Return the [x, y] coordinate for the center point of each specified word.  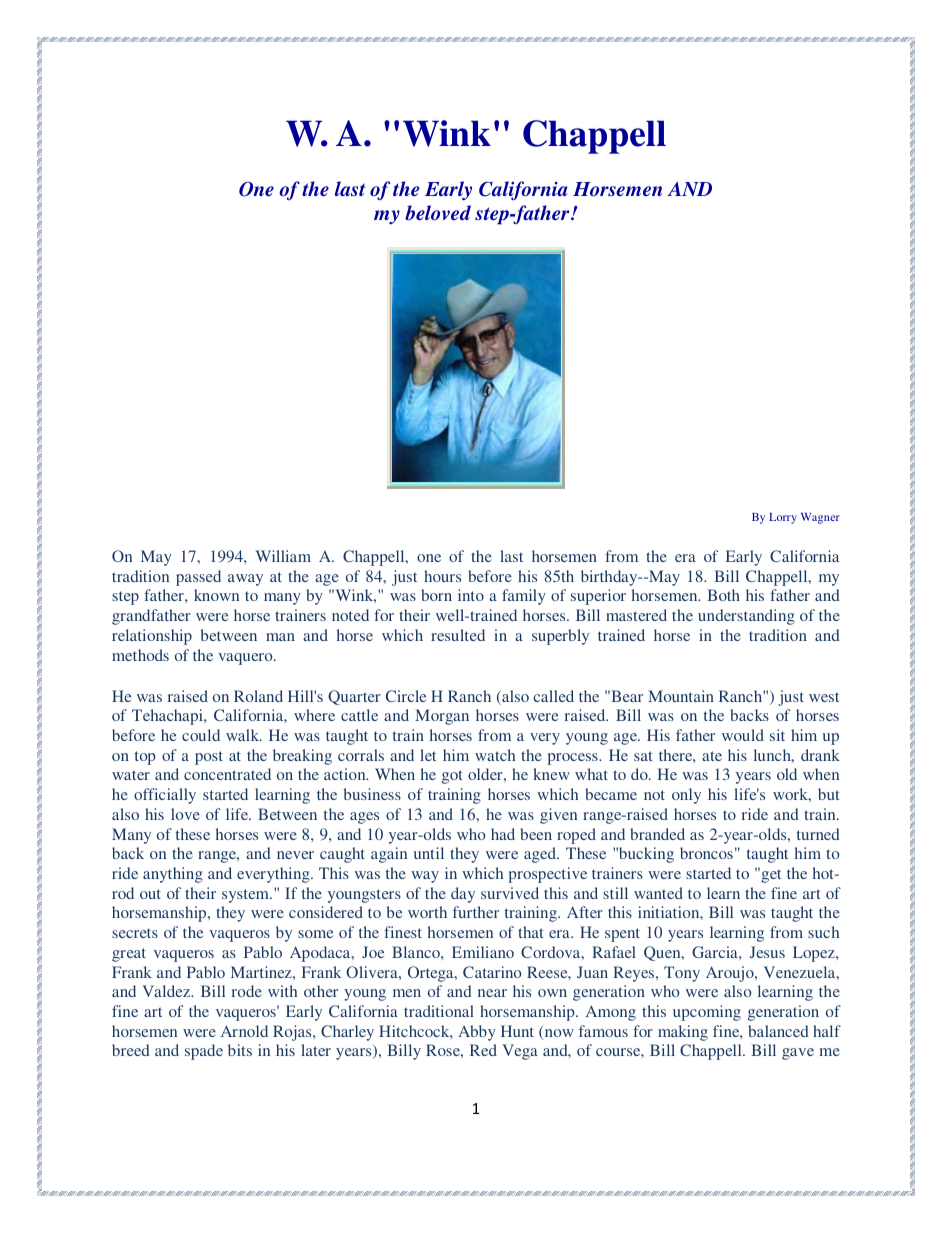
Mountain [681, 696]
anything [173, 875]
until [429, 853]
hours [442, 576]
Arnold [244, 1031]
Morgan [442, 717]
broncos [706, 853]
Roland [258, 696]
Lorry [783, 518]
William [283, 556]
